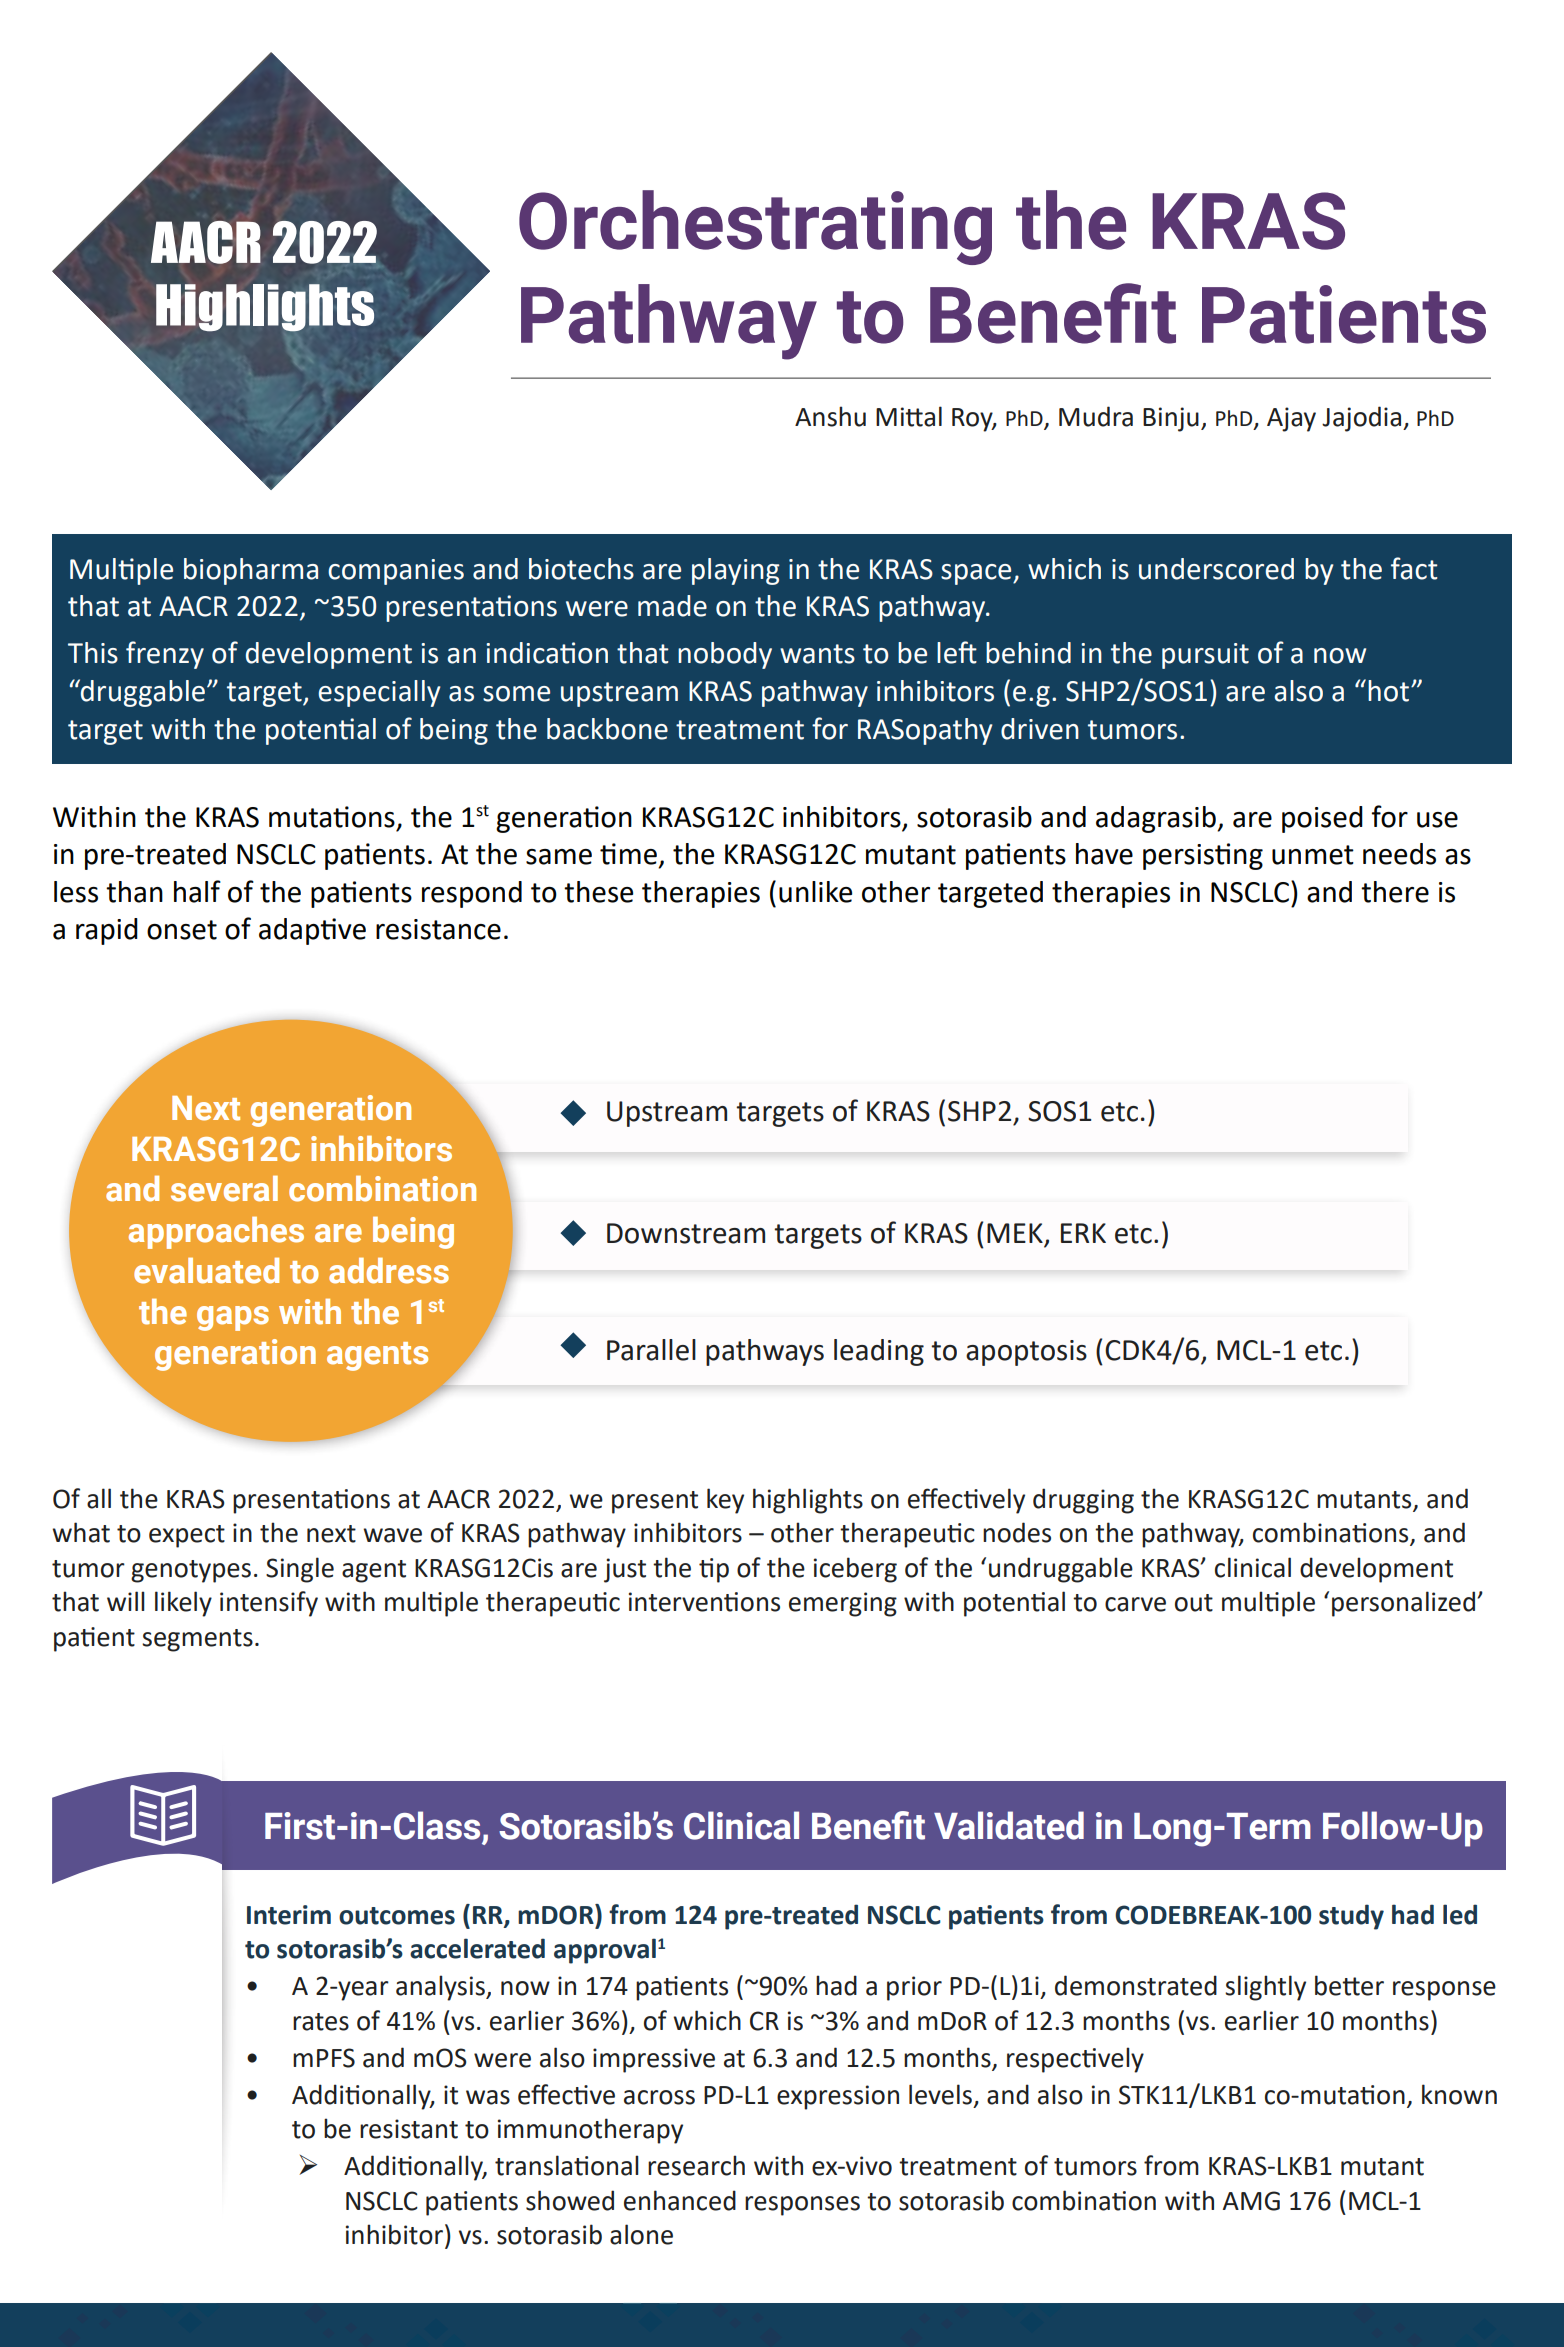 The height and width of the document is (2347, 1564). I want to click on study, so click(1351, 1917).
